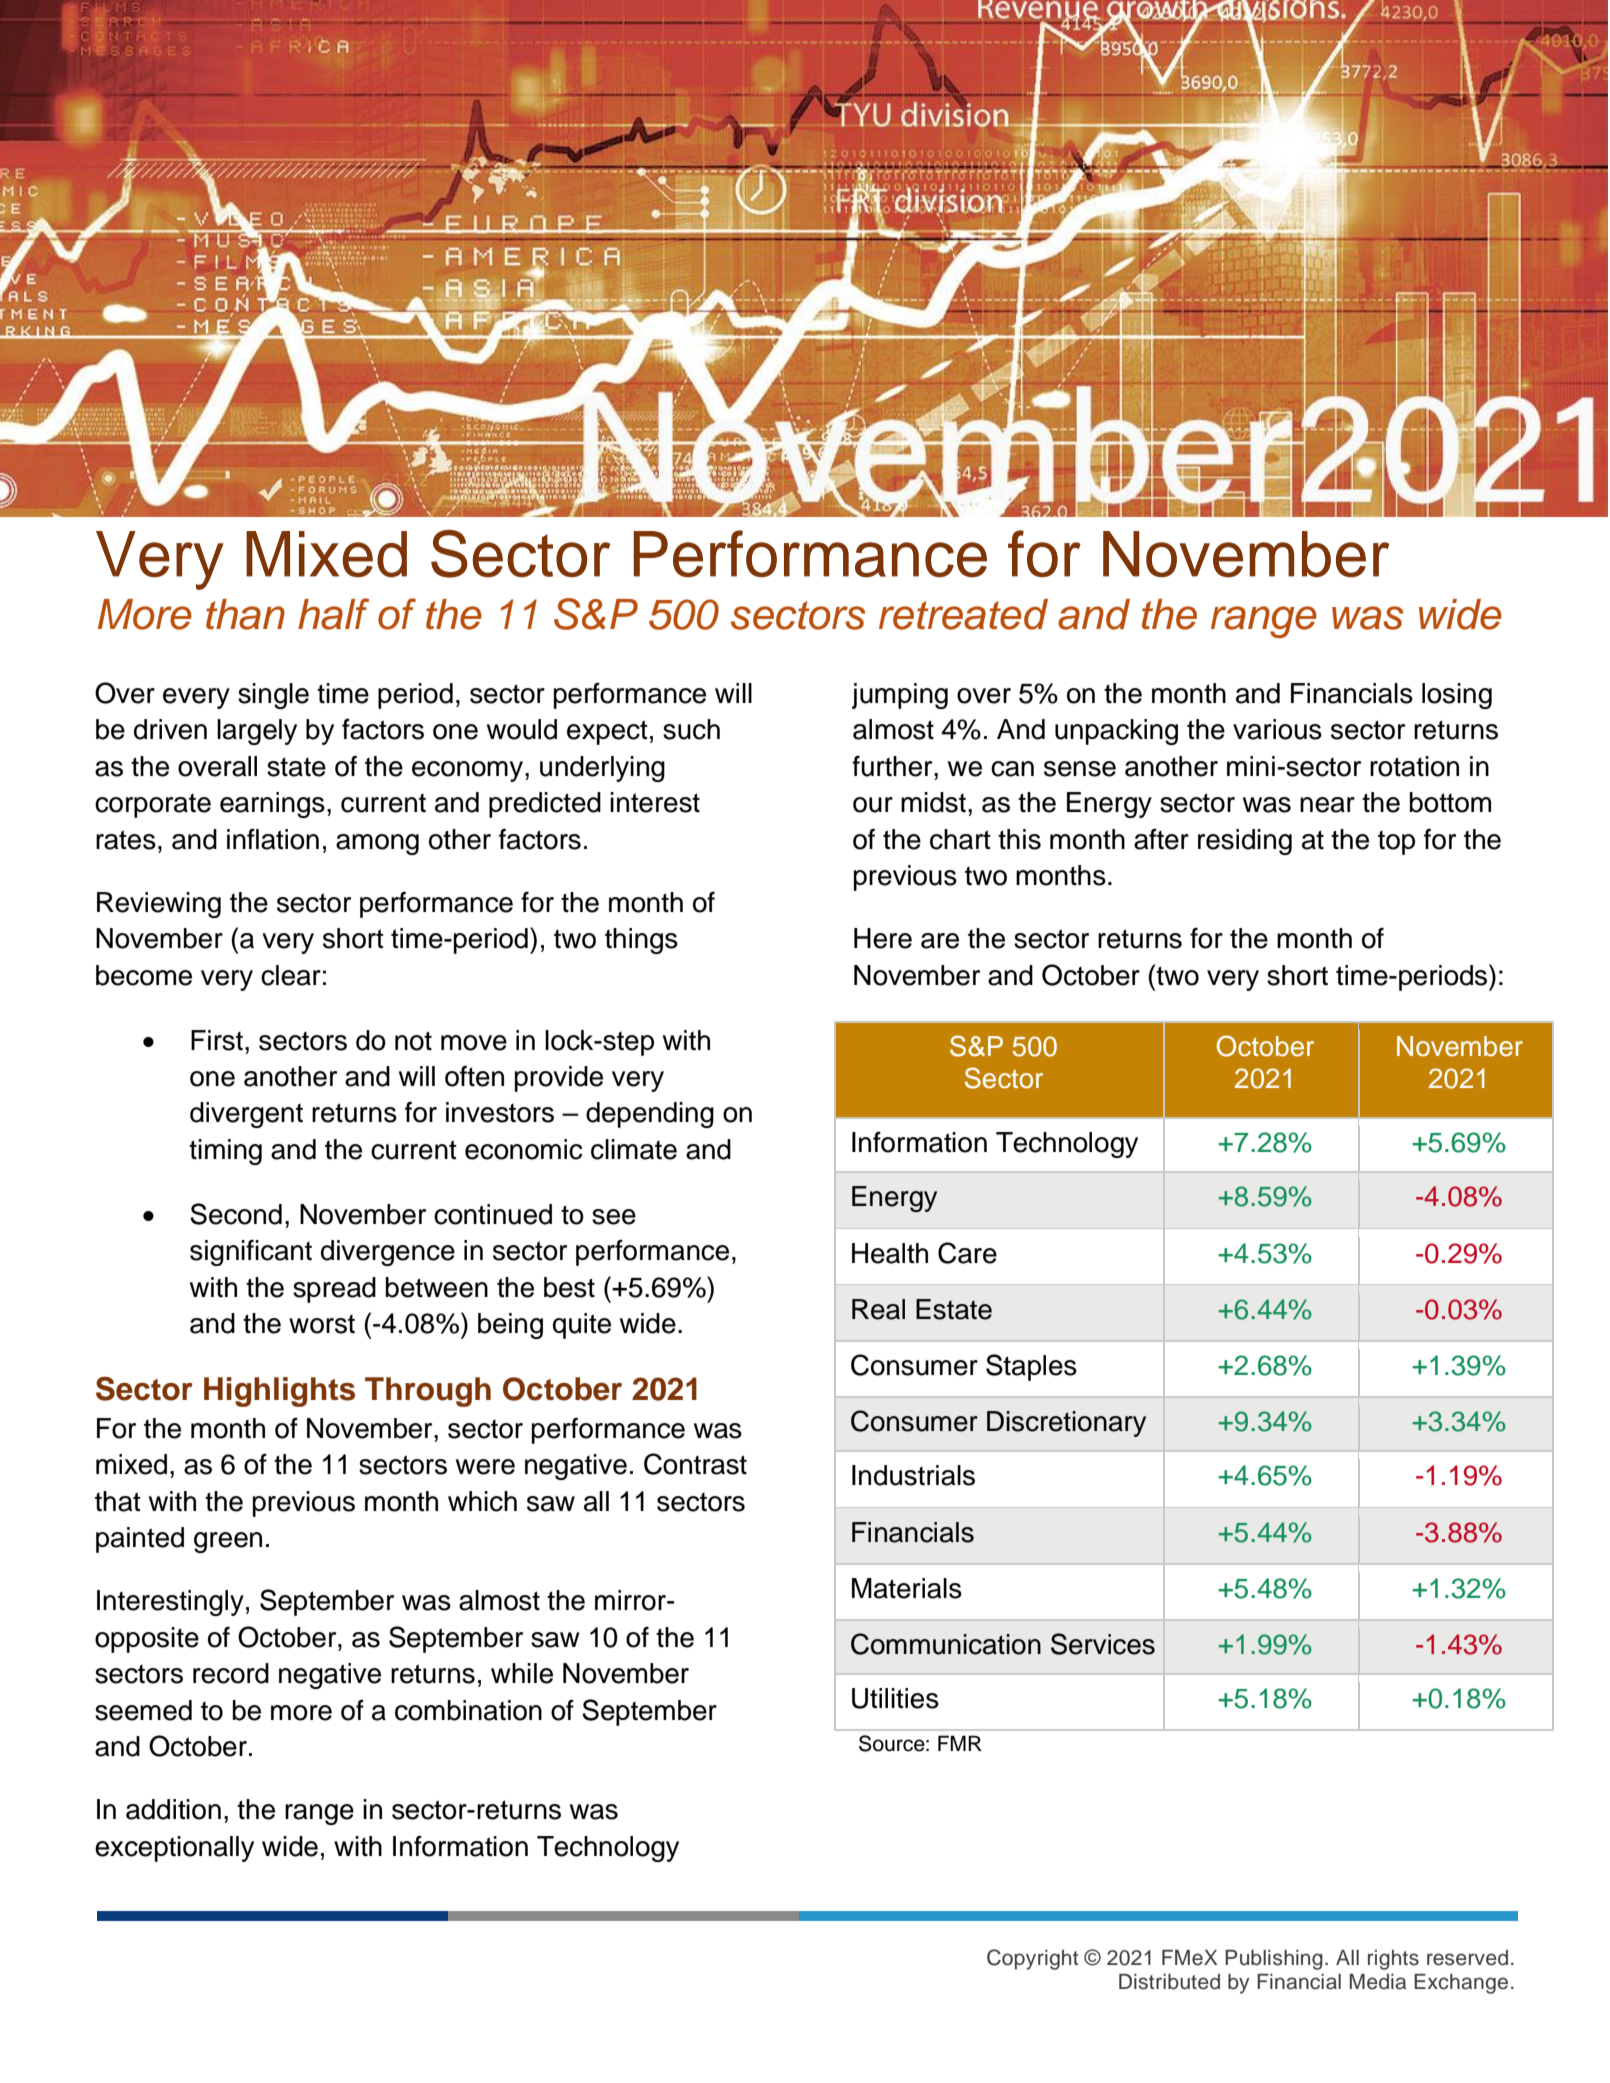 The image size is (1610, 2083). I want to click on jumping, so click(900, 696).
